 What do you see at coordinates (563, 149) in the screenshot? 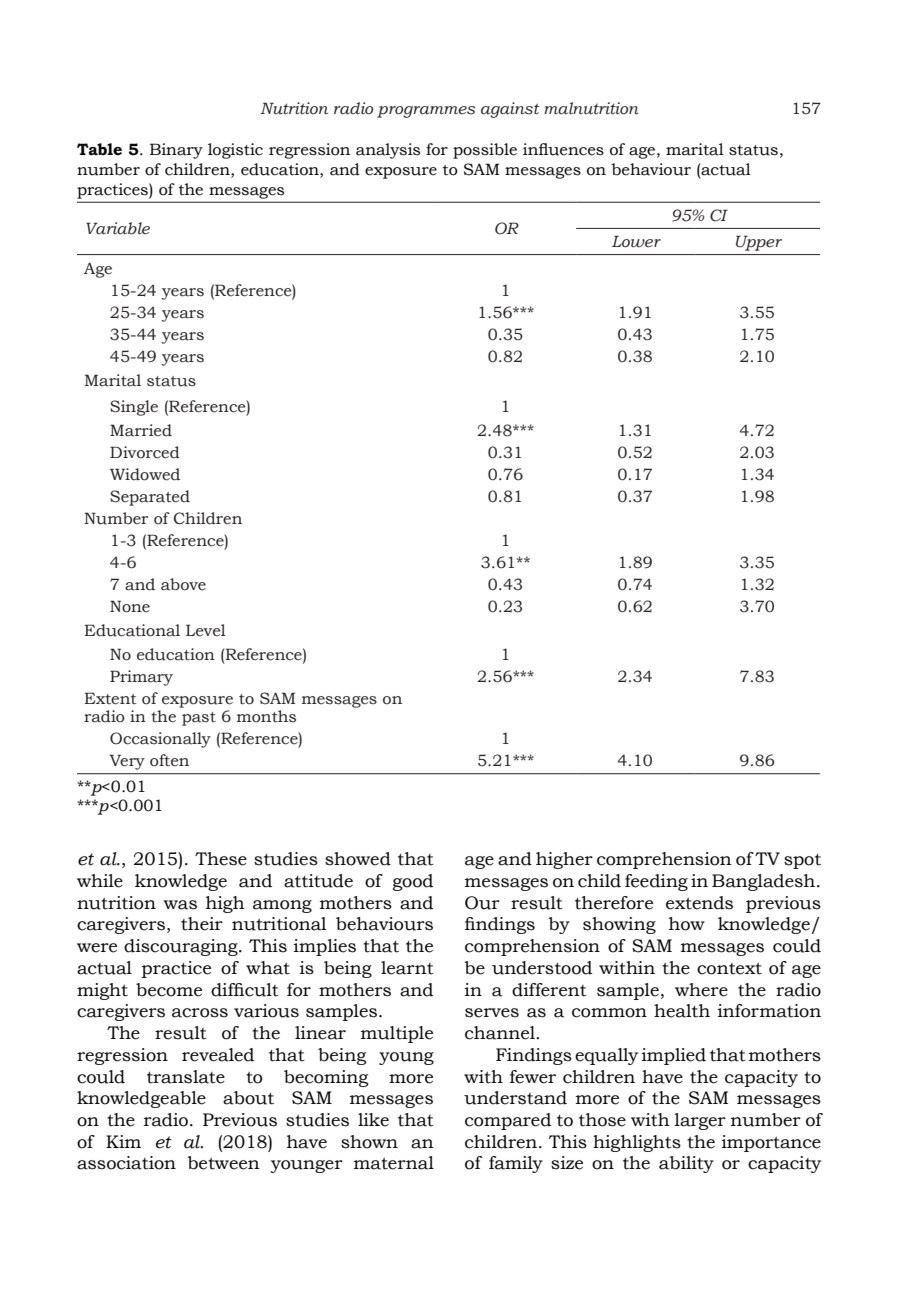
I see `influences` at bounding box center [563, 149].
